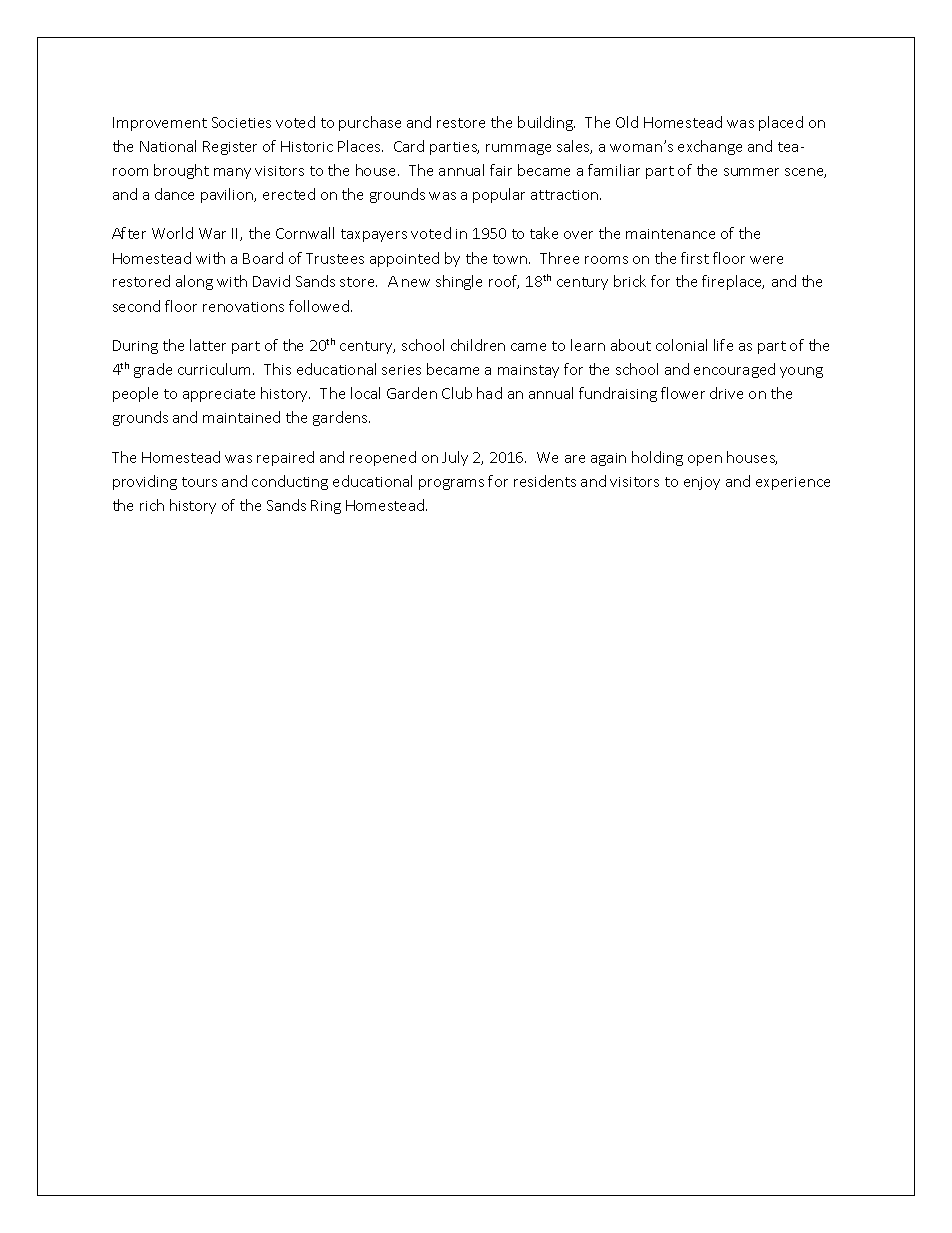 This screenshot has width=952, height=1233. Describe the element at coordinates (457, 393) in the screenshot. I see `Club` at that location.
